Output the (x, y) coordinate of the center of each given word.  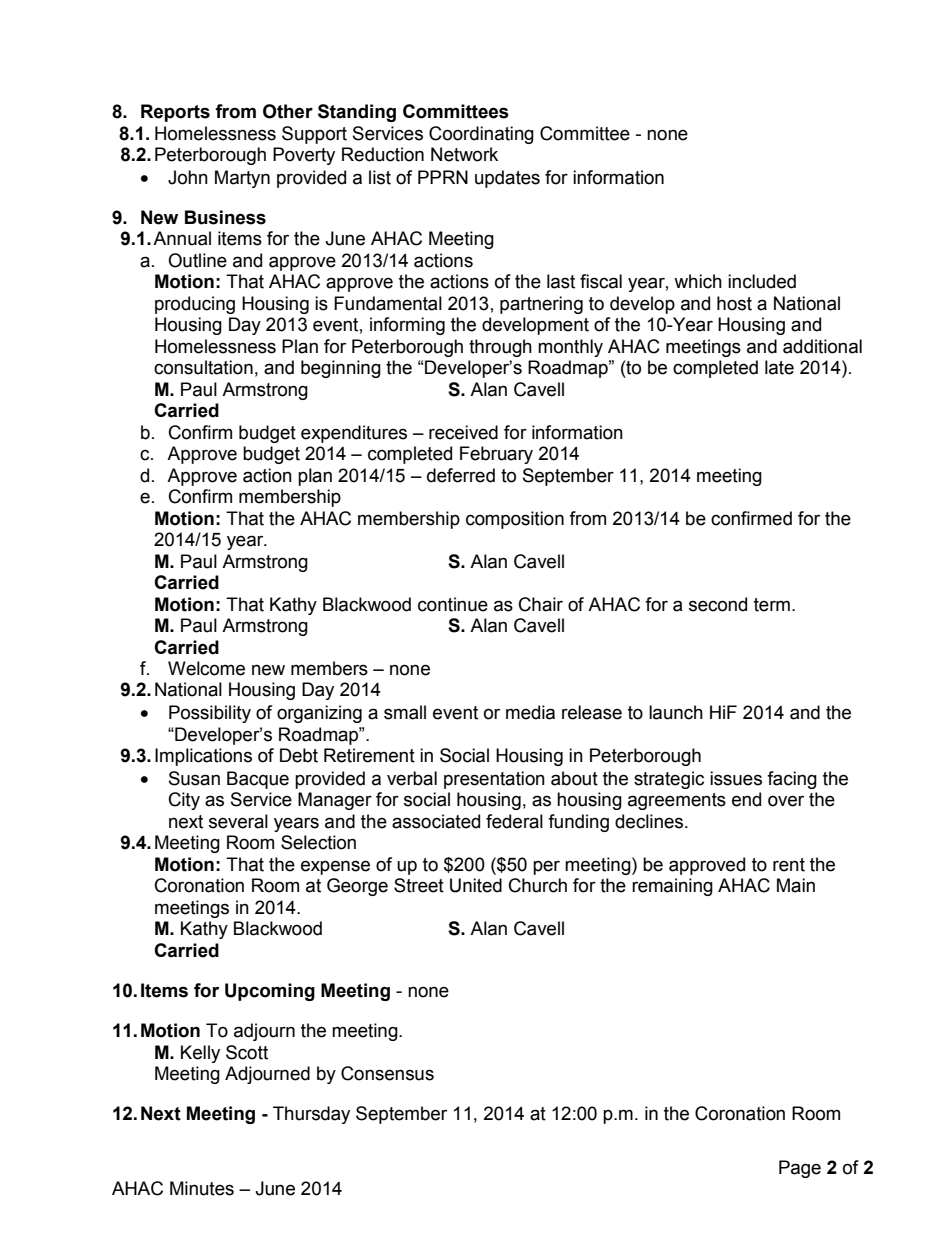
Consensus (387, 1073)
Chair (541, 604)
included (762, 281)
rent (789, 865)
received (463, 432)
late (779, 367)
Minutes (202, 1188)
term (772, 605)
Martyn (242, 179)
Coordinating (481, 135)
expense (335, 867)
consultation (203, 367)
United (476, 885)
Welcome (206, 668)
